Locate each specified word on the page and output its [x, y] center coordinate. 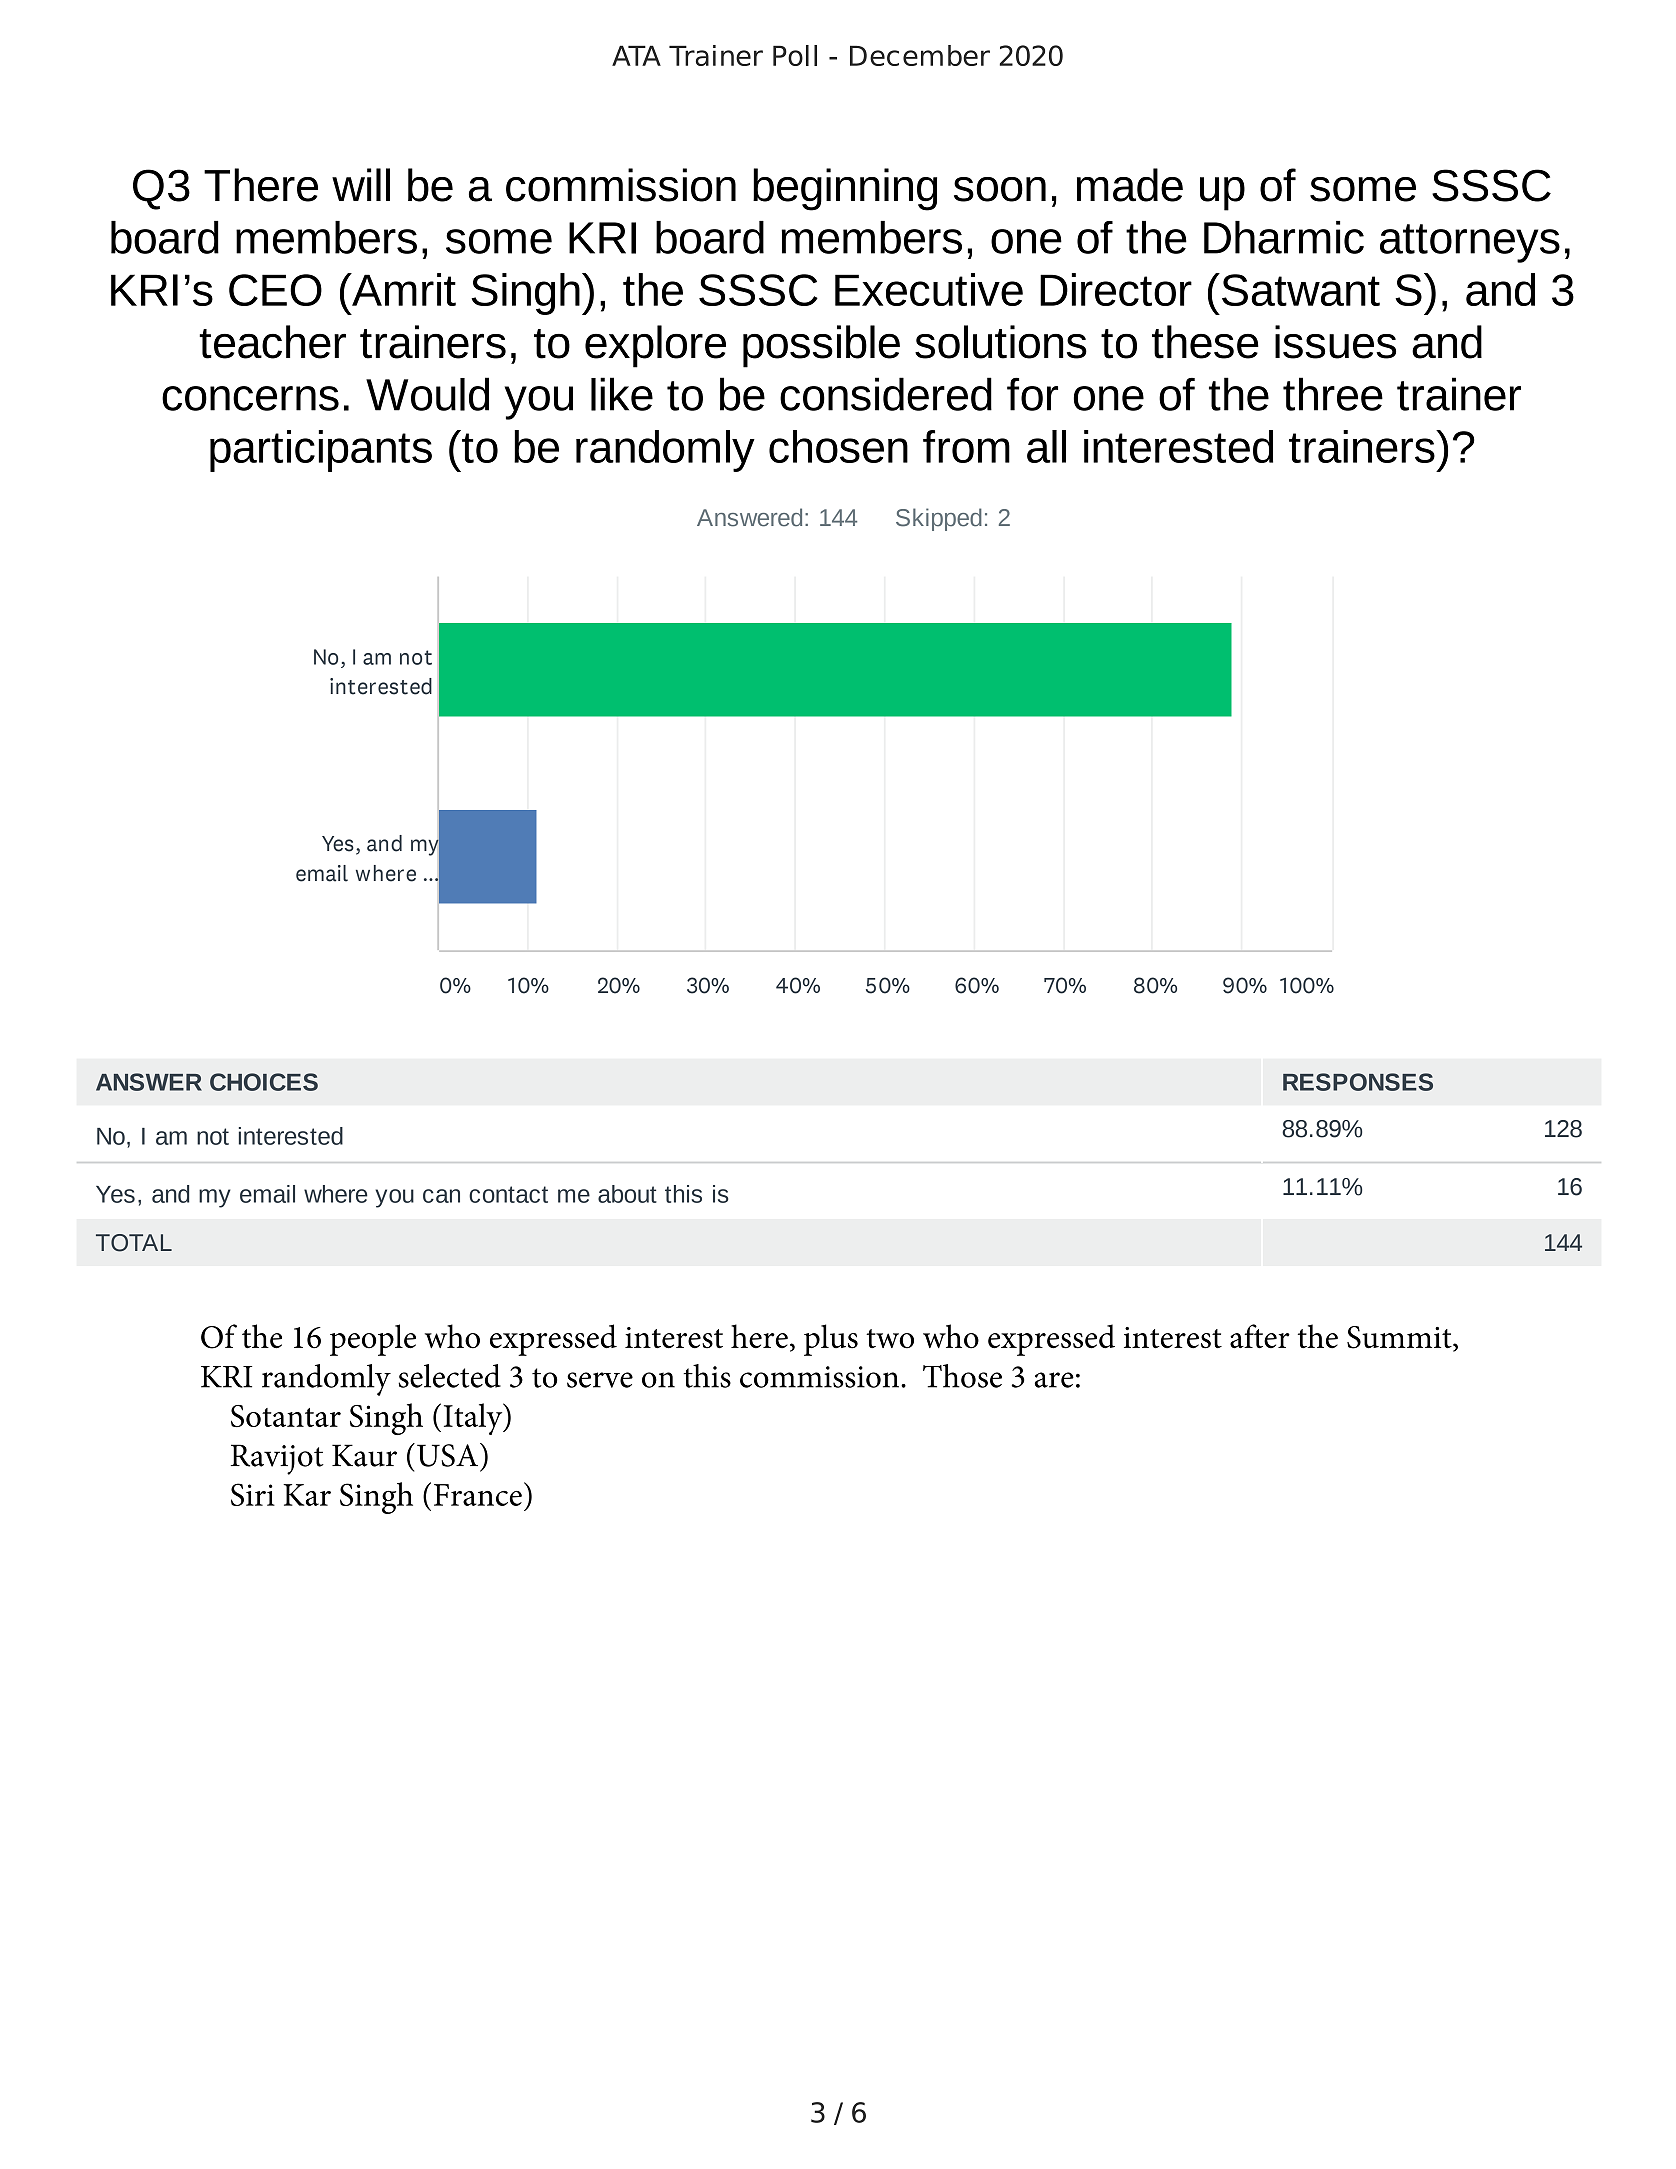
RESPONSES [1358, 1082]
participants [321, 451]
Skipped [939, 519]
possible [821, 346]
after [1260, 1336]
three [1333, 394]
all [1046, 446]
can [441, 1196]
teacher [272, 342]
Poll [795, 55]
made [1130, 185]
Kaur [364, 1455]
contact [508, 1194]
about [627, 1194]
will [361, 184]
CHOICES [264, 1082]
